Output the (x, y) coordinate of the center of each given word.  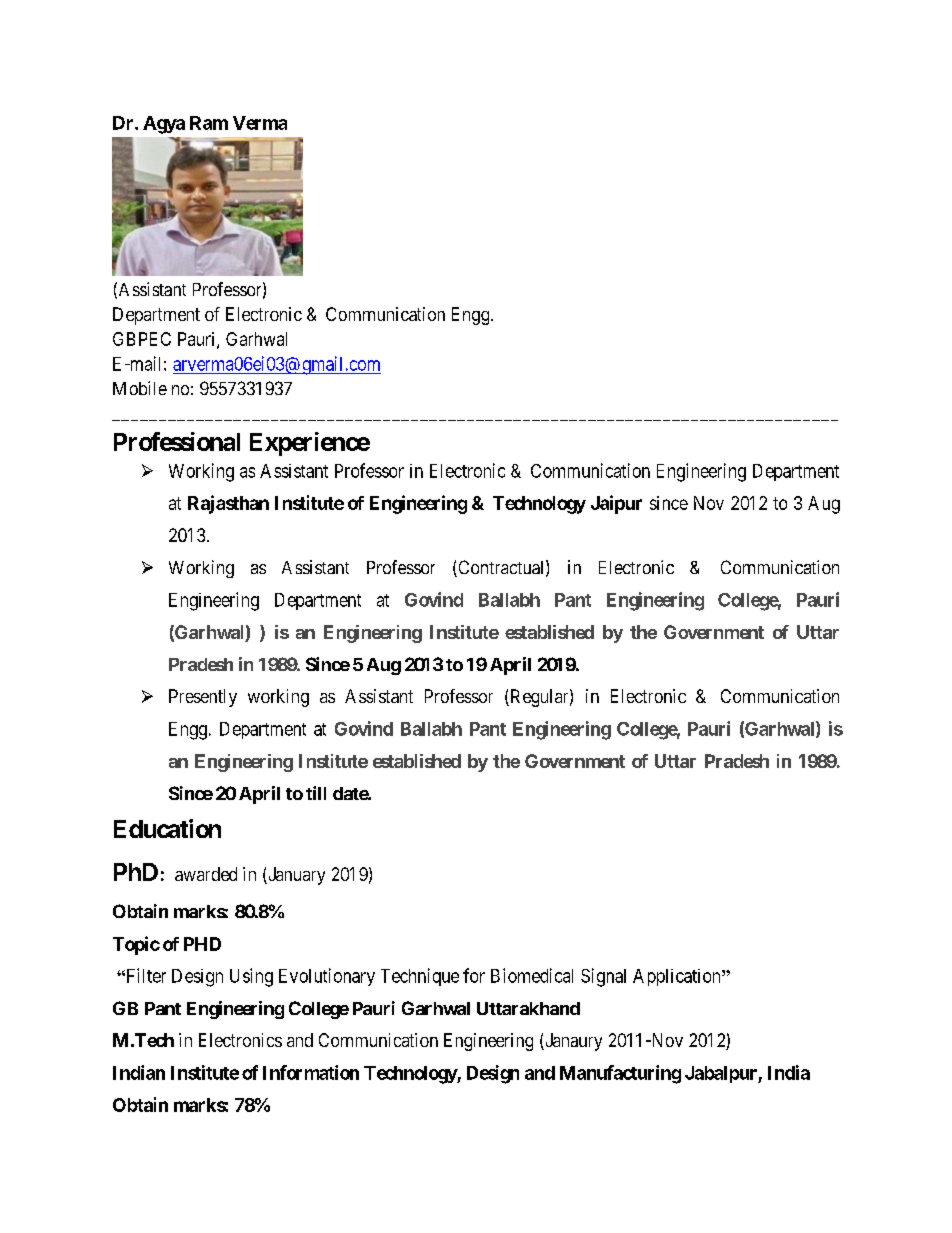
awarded (206, 874)
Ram (209, 123)
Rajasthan (228, 504)
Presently (203, 698)
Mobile (140, 388)
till (316, 793)
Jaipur (616, 504)
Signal (603, 977)
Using (251, 977)
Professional (177, 441)
